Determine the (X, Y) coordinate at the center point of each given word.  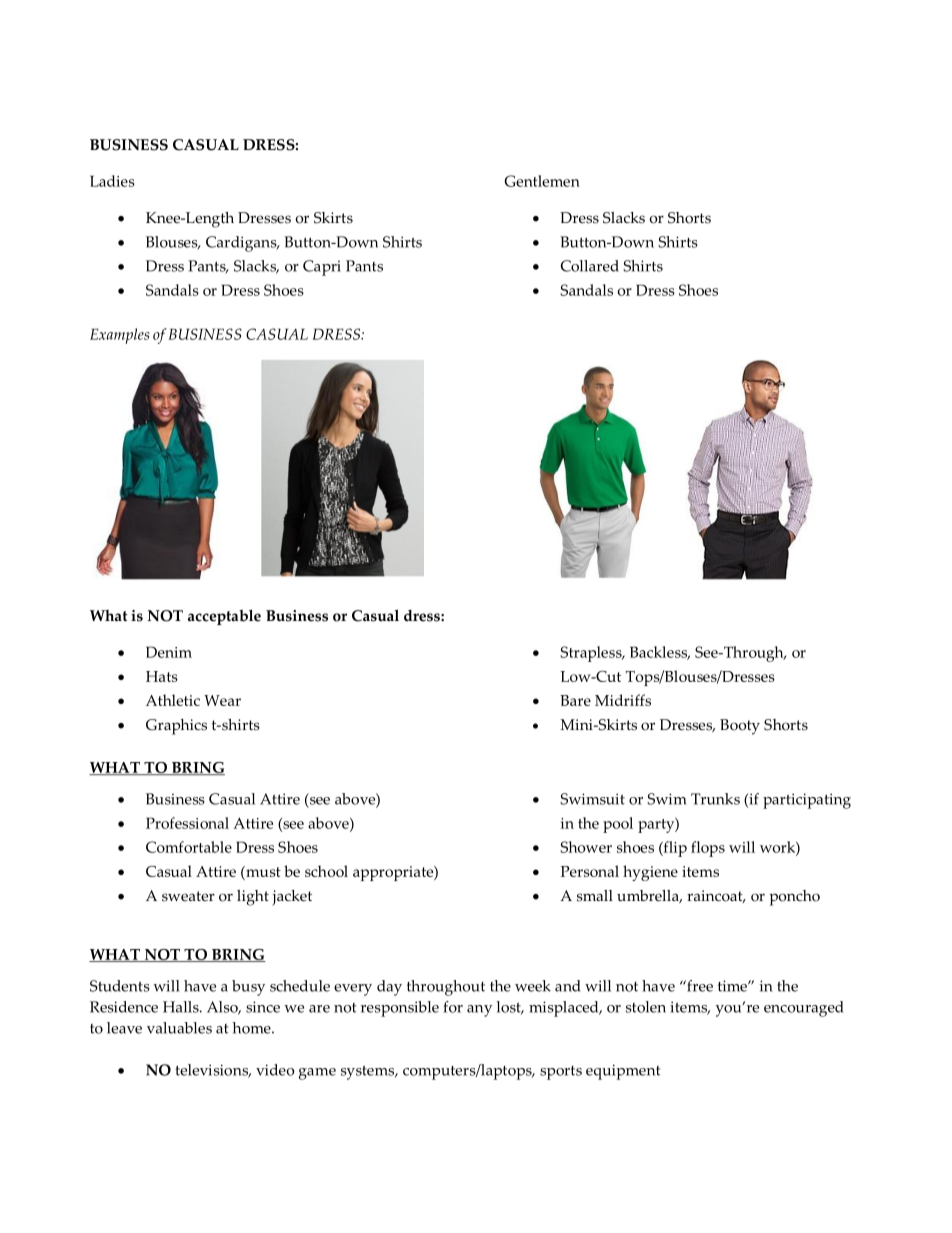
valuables (179, 1028)
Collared (590, 266)
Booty (740, 727)
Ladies (112, 181)
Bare (575, 700)
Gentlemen (542, 181)
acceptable (224, 617)
